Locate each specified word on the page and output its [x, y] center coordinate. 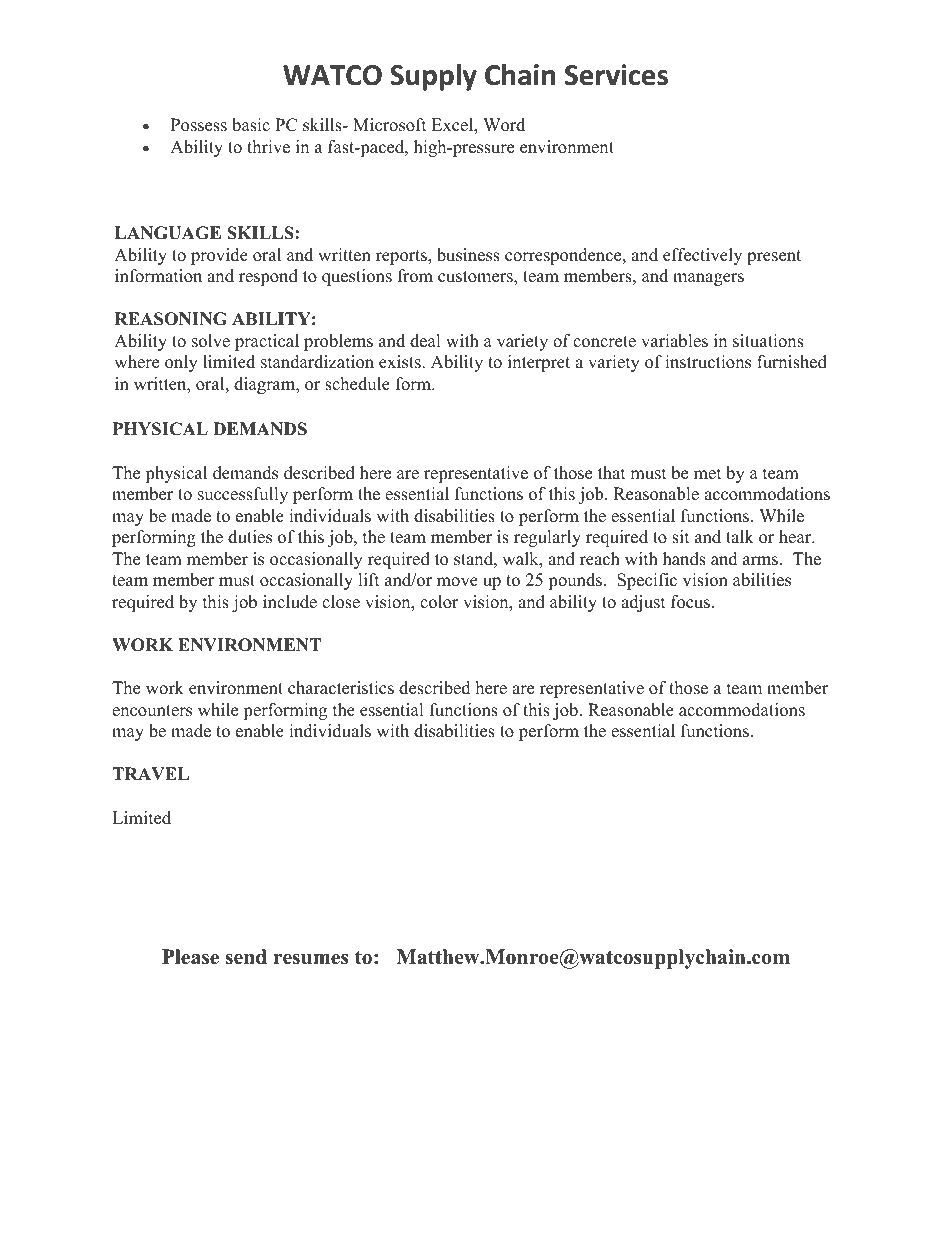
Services [616, 75]
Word [504, 125]
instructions [708, 362]
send [246, 957]
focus [692, 602]
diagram [266, 385]
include [290, 602]
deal [425, 341]
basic [251, 125]
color [439, 602]
